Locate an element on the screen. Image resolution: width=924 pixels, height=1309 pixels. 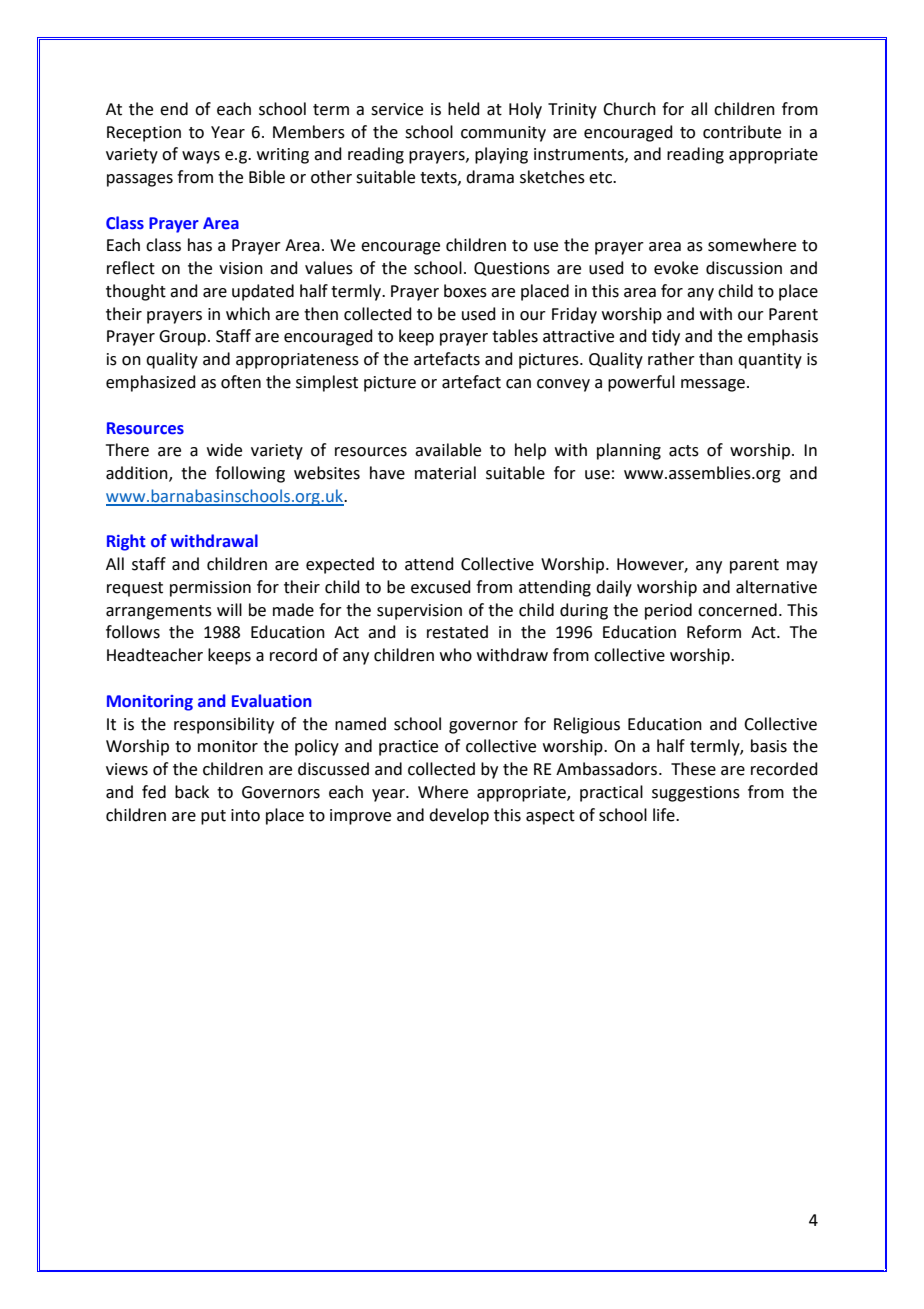
suggestions is located at coordinates (696, 794).
